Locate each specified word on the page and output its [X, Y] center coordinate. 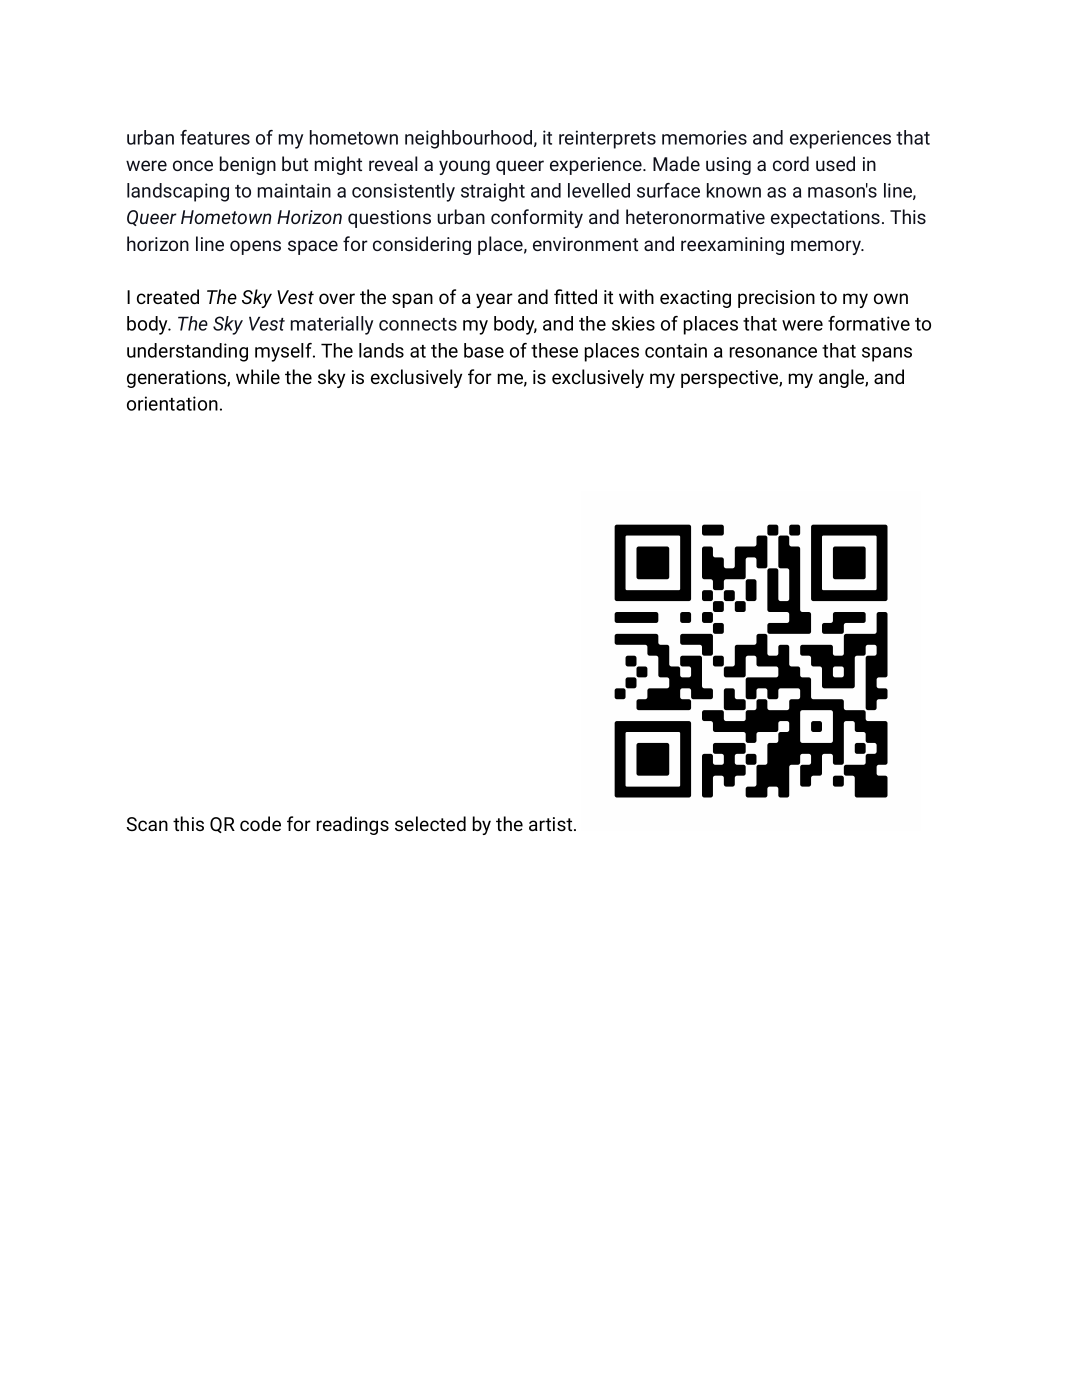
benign [248, 165]
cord [791, 163]
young [464, 167]
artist [552, 824]
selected [430, 823]
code [260, 823]
